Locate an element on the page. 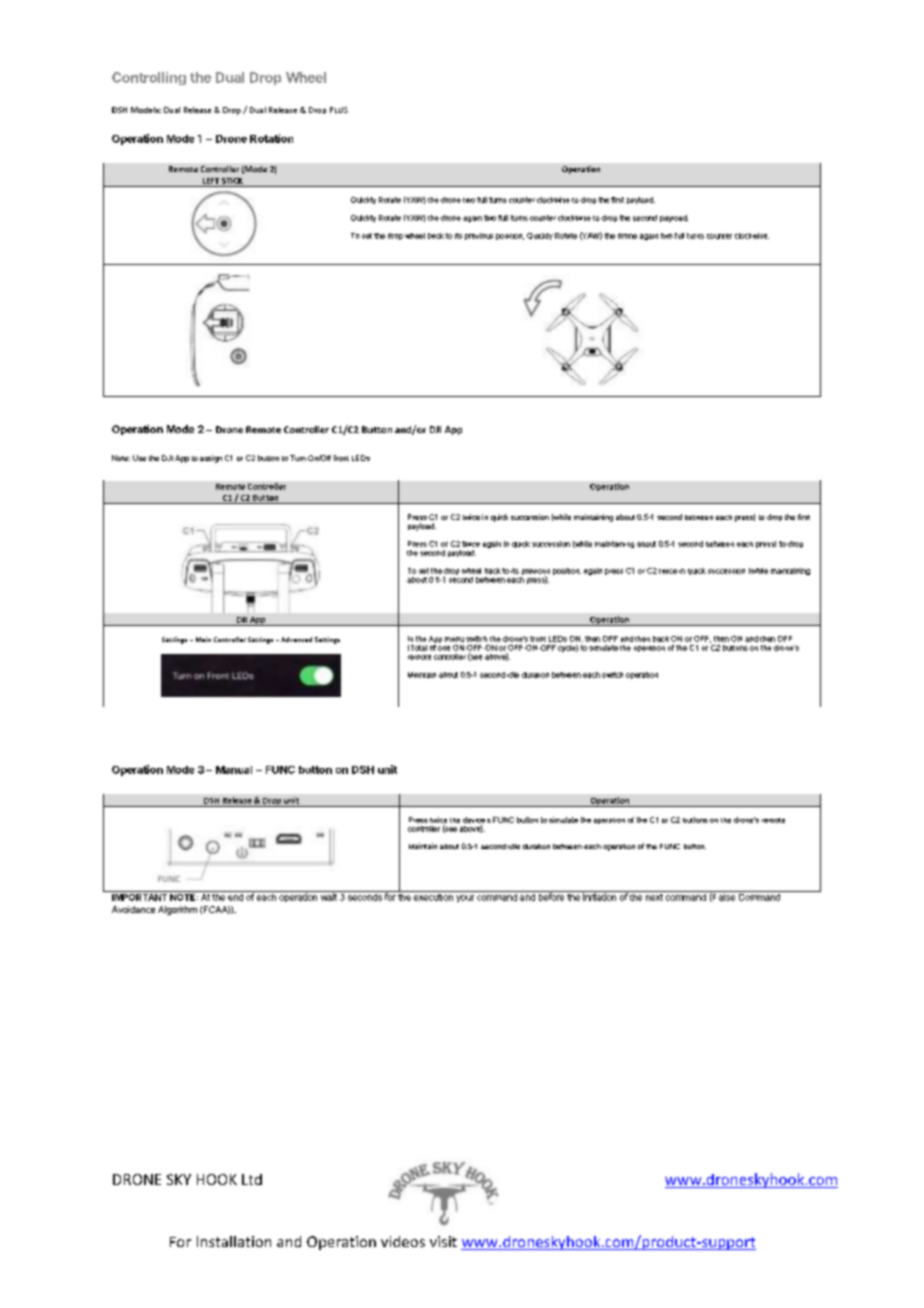  Controlling is located at coordinates (149, 78).
